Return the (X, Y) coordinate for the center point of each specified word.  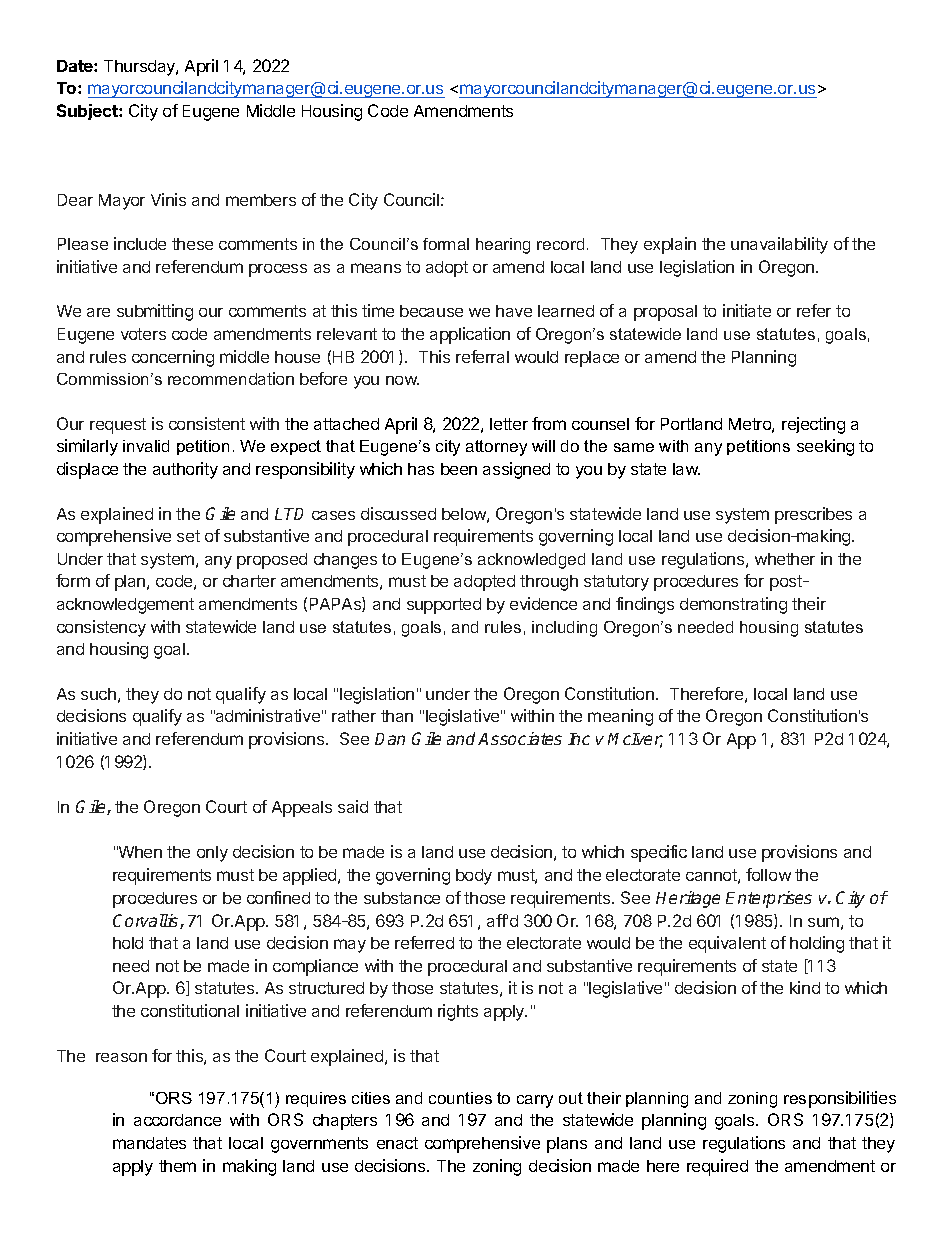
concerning (173, 358)
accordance (177, 1120)
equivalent (727, 944)
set (188, 536)
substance (402, 898)
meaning (620, 717)
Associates (520, 738)
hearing (503, 246)
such (98, 694)
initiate (747, 310)
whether (785, 559)
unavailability (779, 245)
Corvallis (147, 921)
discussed (398, 513)
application (470, 335)
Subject (88, 112)
